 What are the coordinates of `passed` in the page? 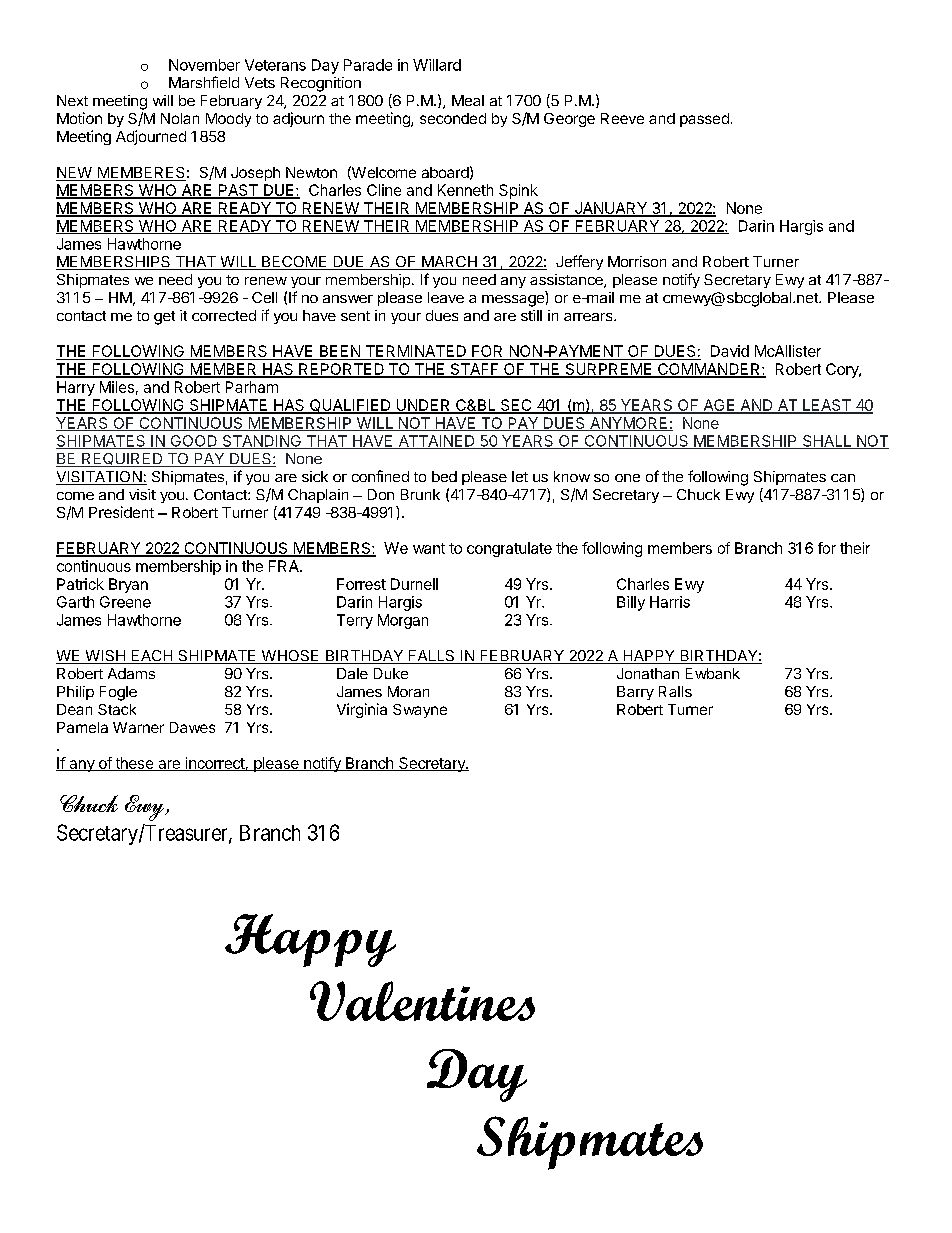 It's located at (704, 120).
